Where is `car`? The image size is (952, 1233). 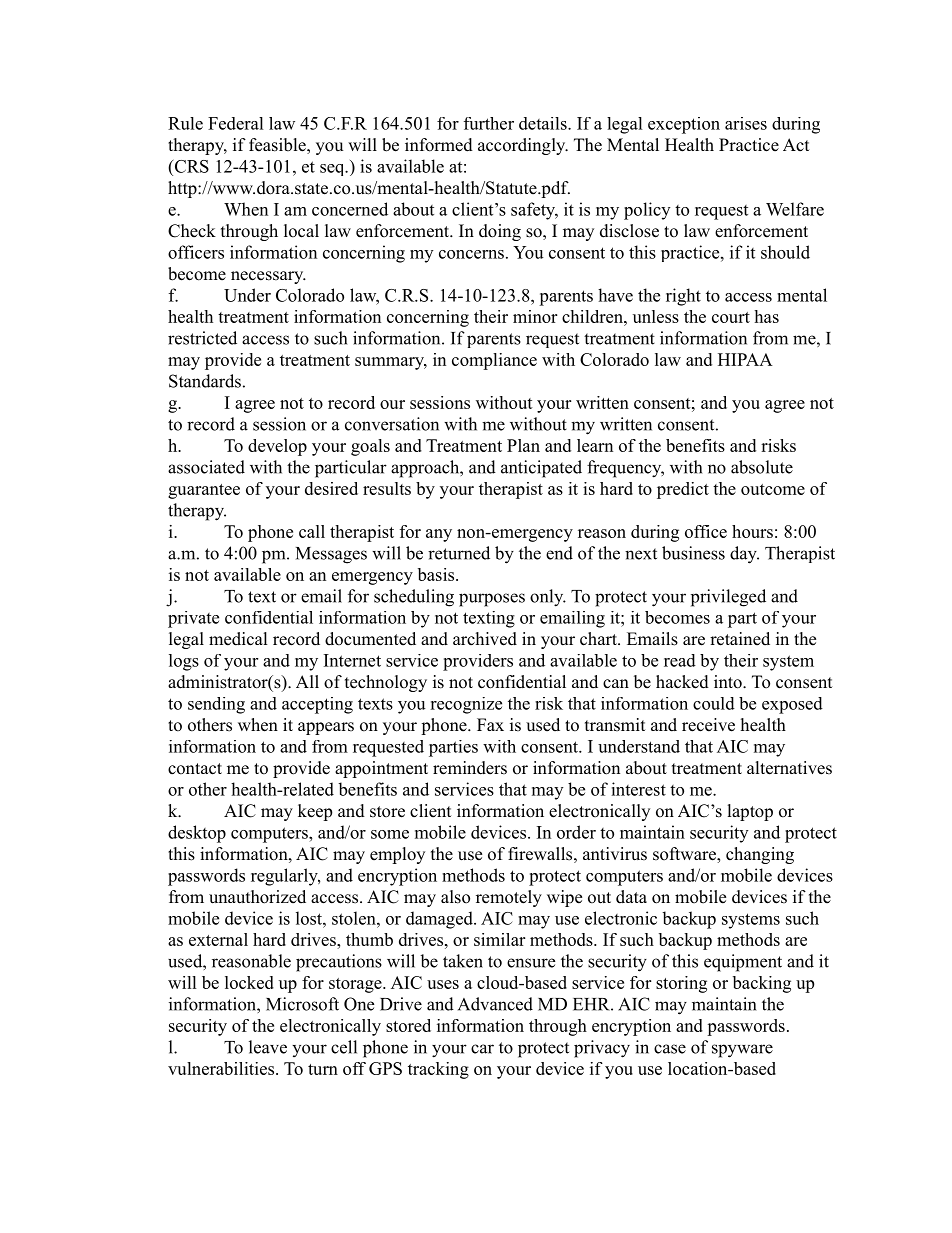 car is located at coordinates (482, 1049).
